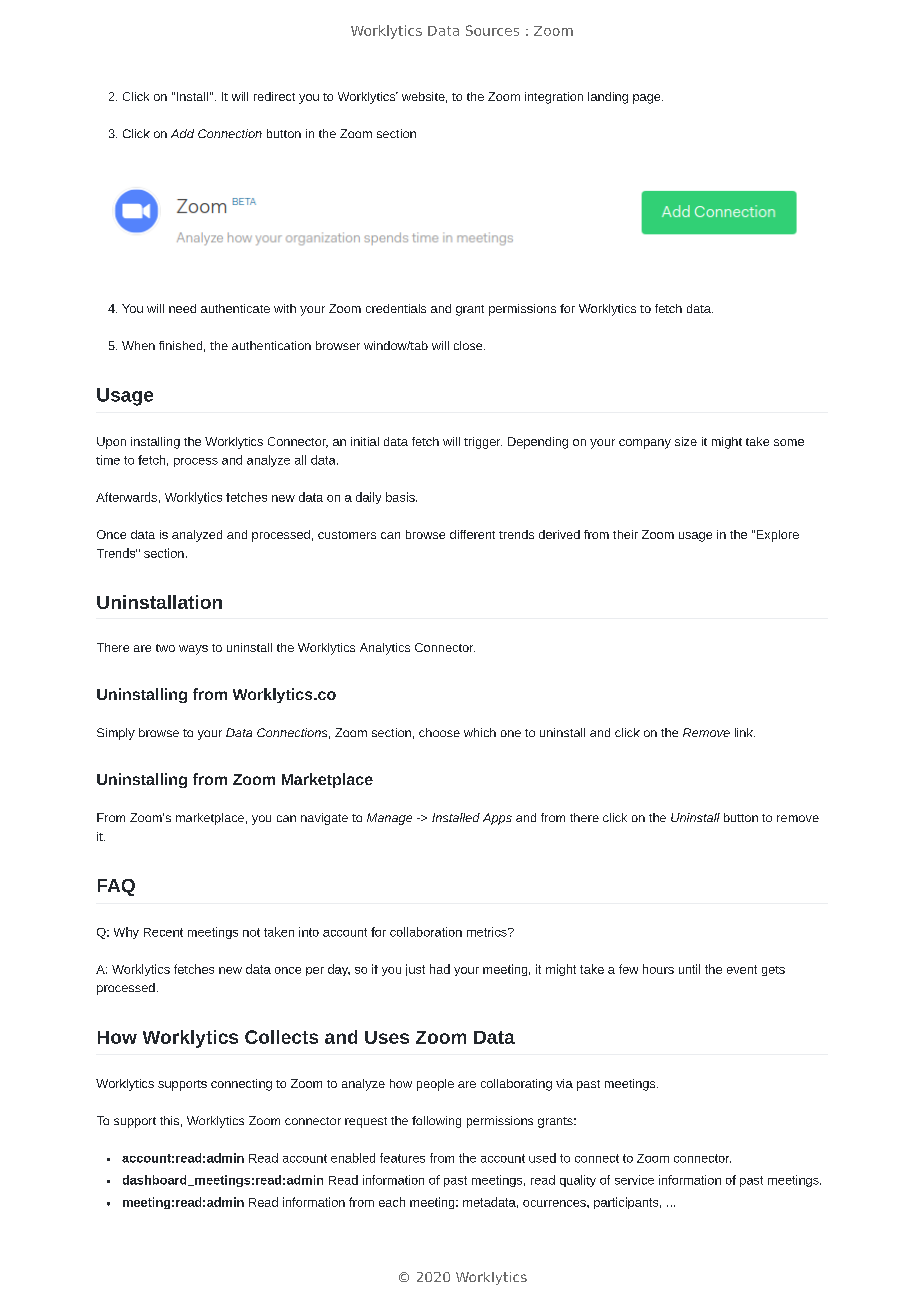  What do you see at coordinates (648, 99) in the screenshot?
I see `page` at bounding box center [648, 99].
